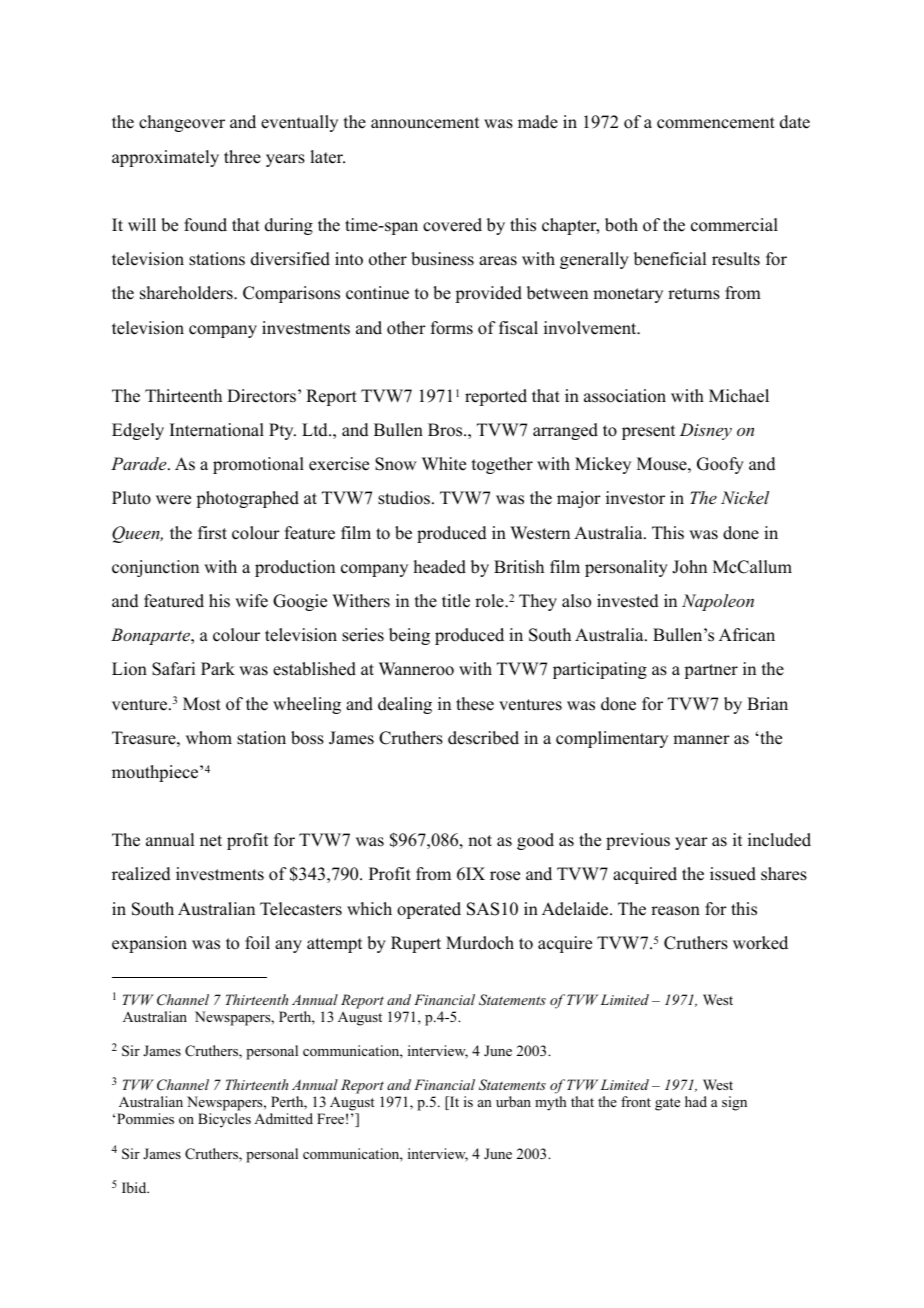 This image has width=924, height=1308. Describe the element at coordinates (446, 430) in the image. I see `Bros` at that location.
